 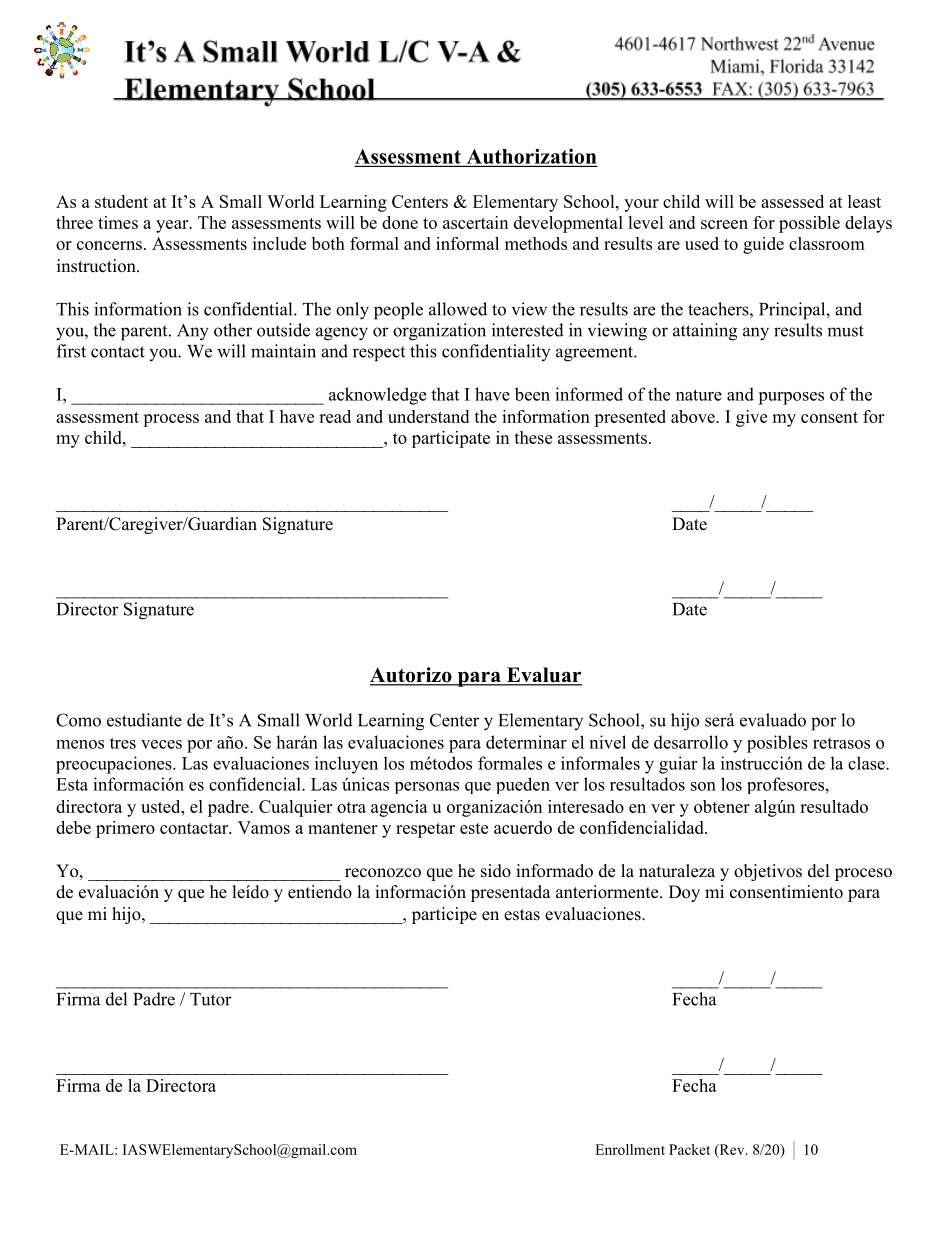 What do you see at coordinates (211, 999) in the document?
I see `Tutor` at bounding box center [211, 999].
